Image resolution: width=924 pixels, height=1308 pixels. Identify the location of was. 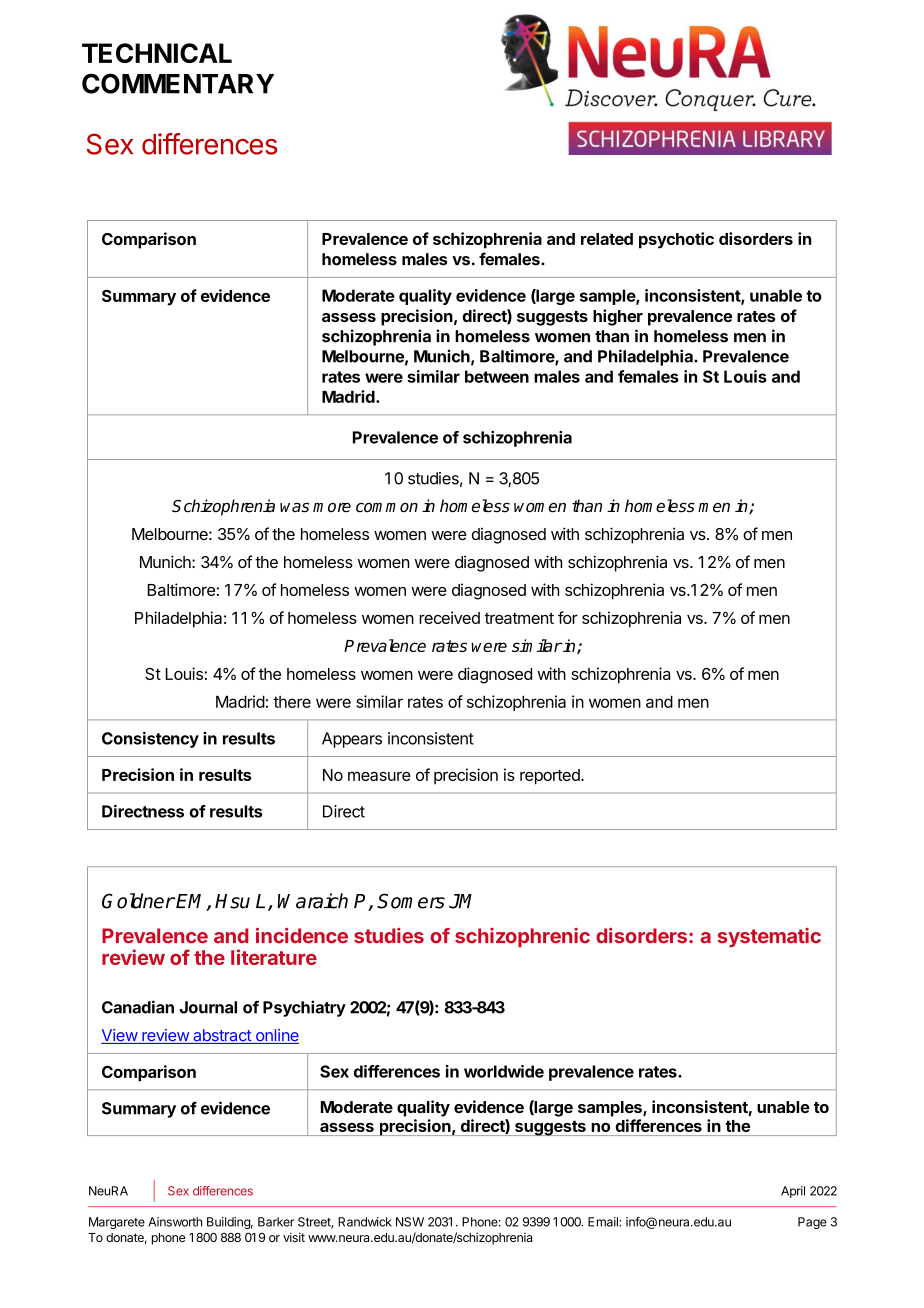
(294, 508).
